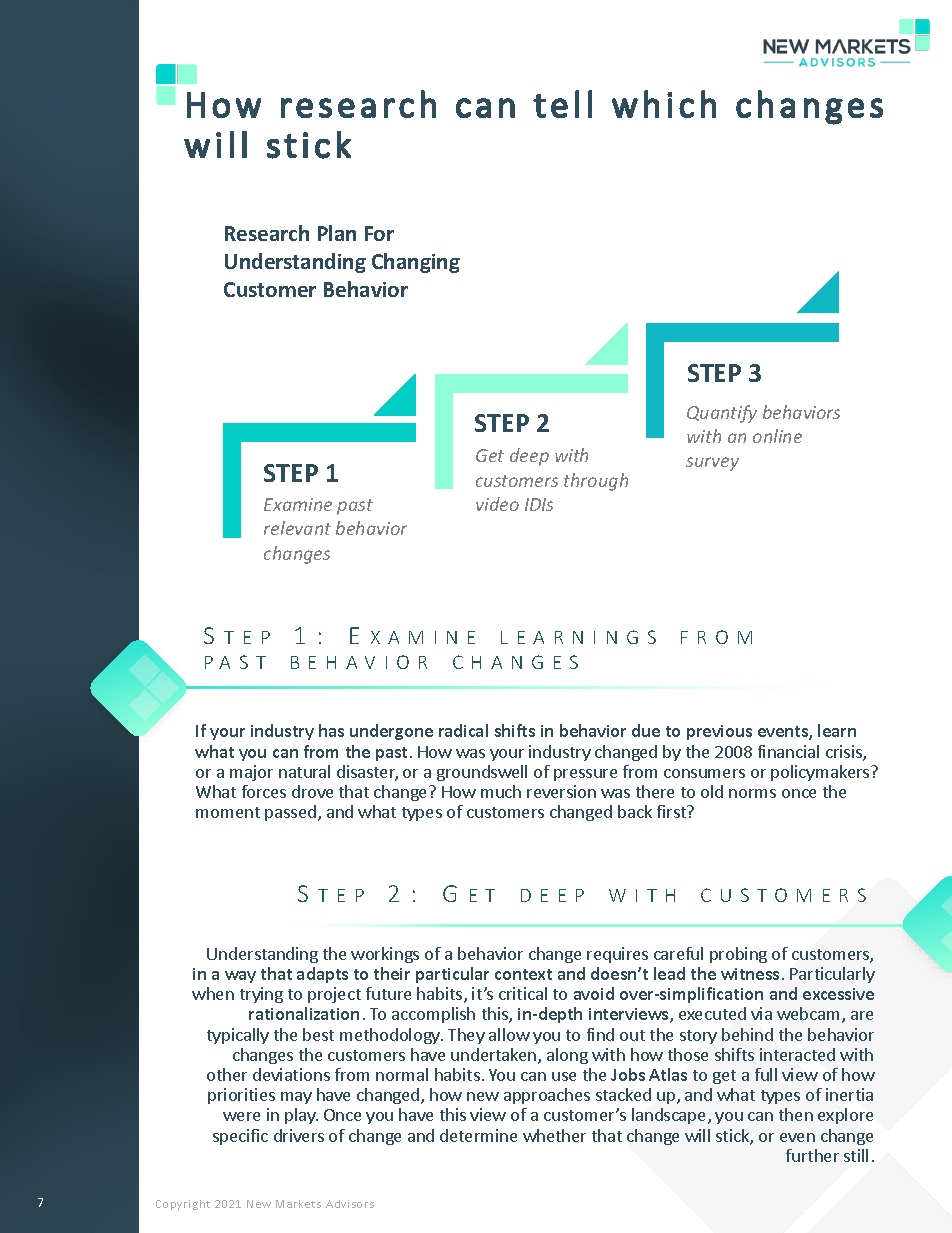  Describe the element at coordinates (290, 813) in the document. I see `passed` at that location.
